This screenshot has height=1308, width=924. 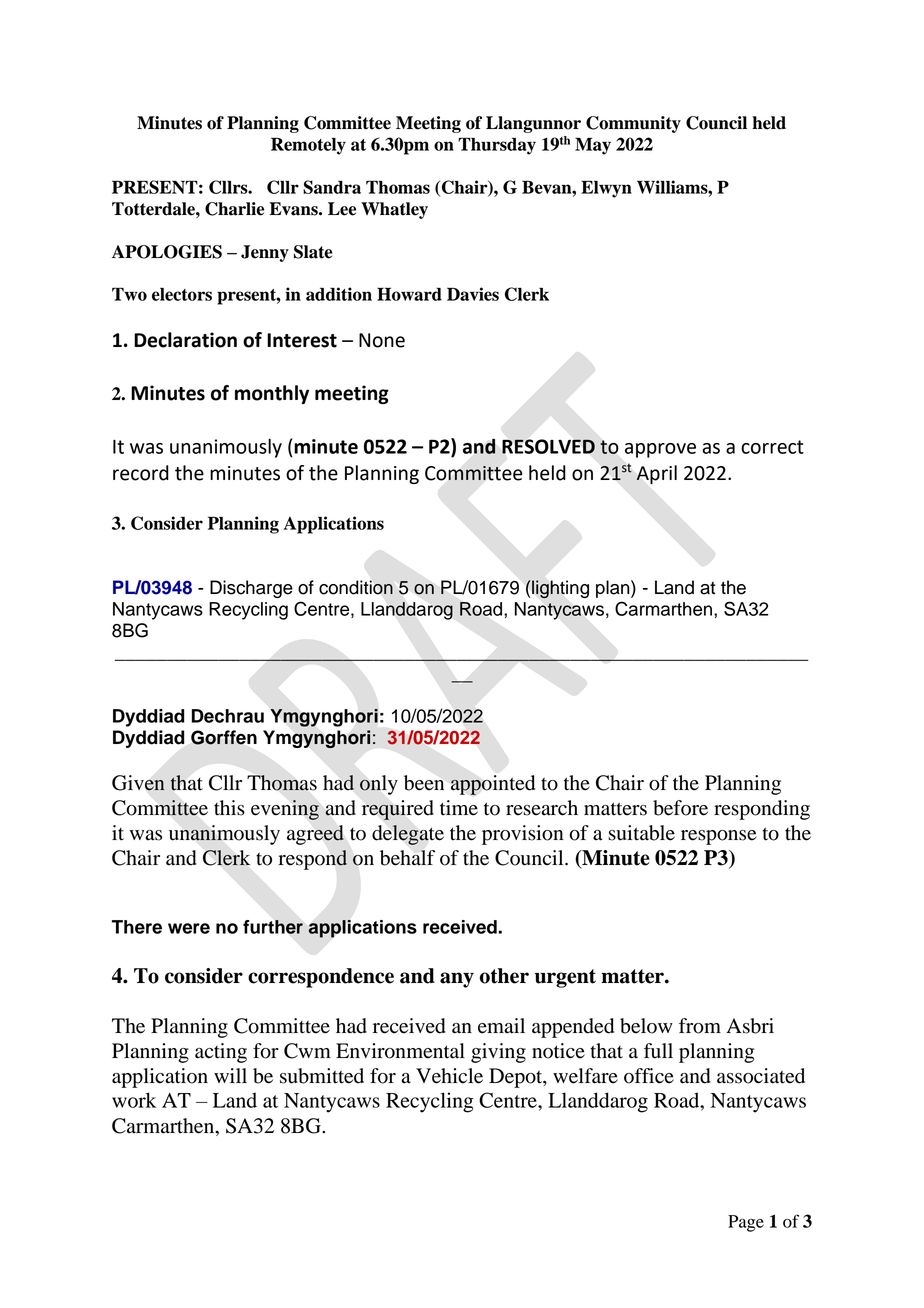 What do you see at coordinates (424, 783) in the screenshot?
I see `been` at bounding box center [424, 783].
